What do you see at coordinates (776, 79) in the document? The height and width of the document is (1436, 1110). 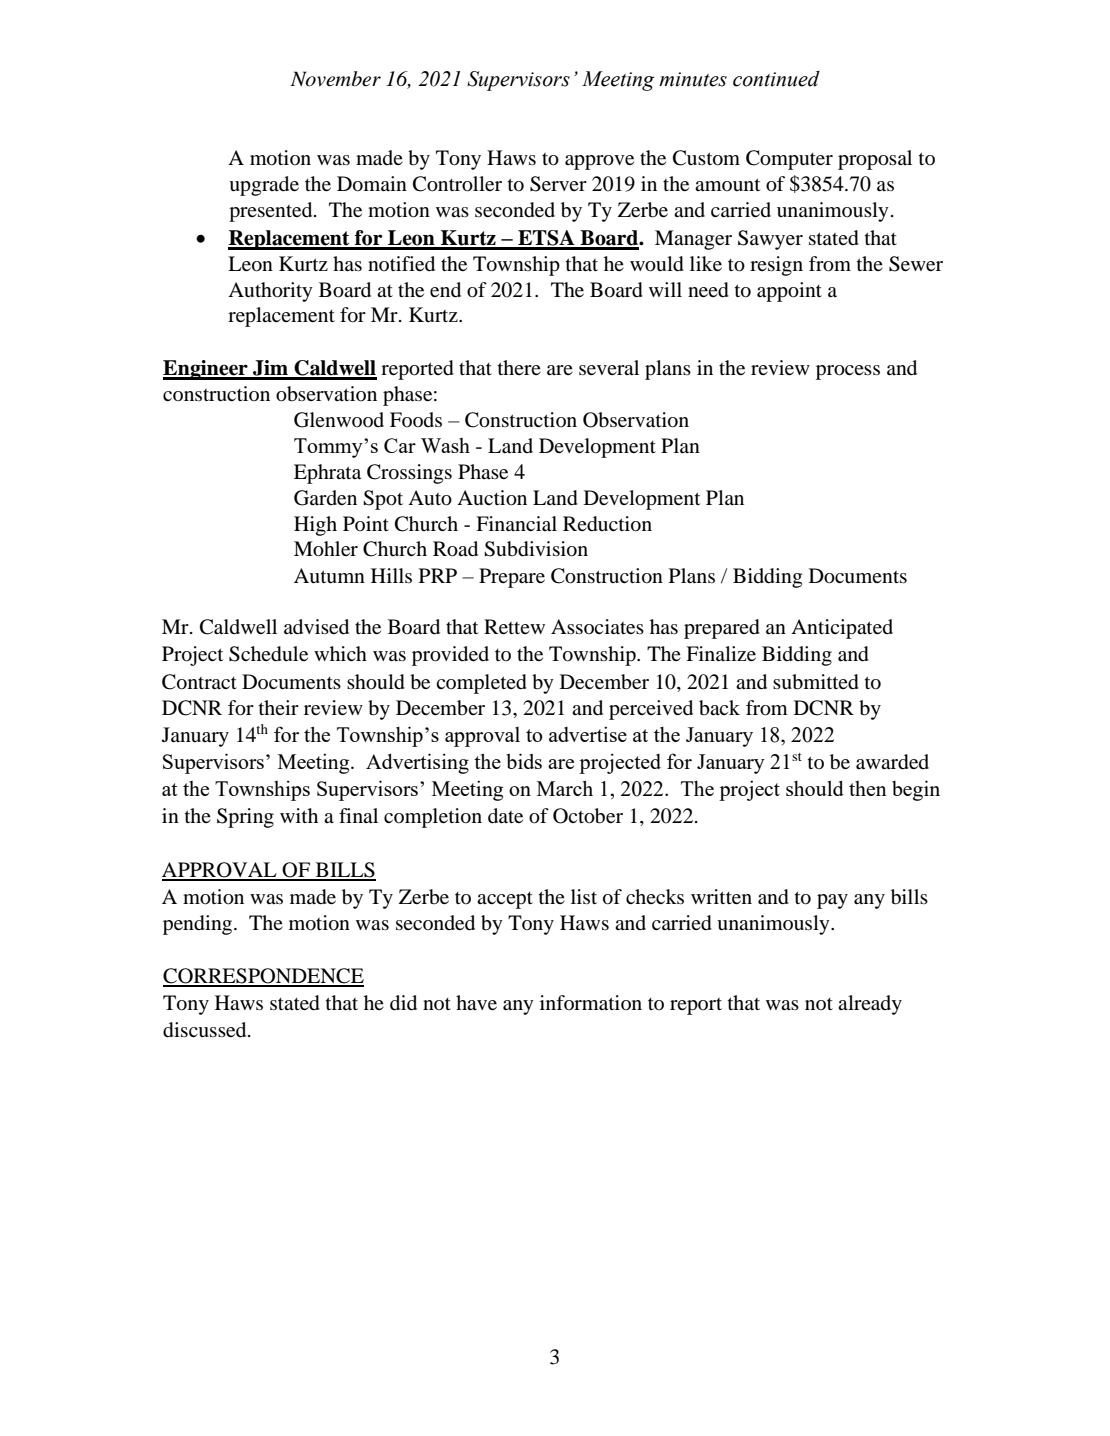 I see `continued` at bounding box center [776, 79].
